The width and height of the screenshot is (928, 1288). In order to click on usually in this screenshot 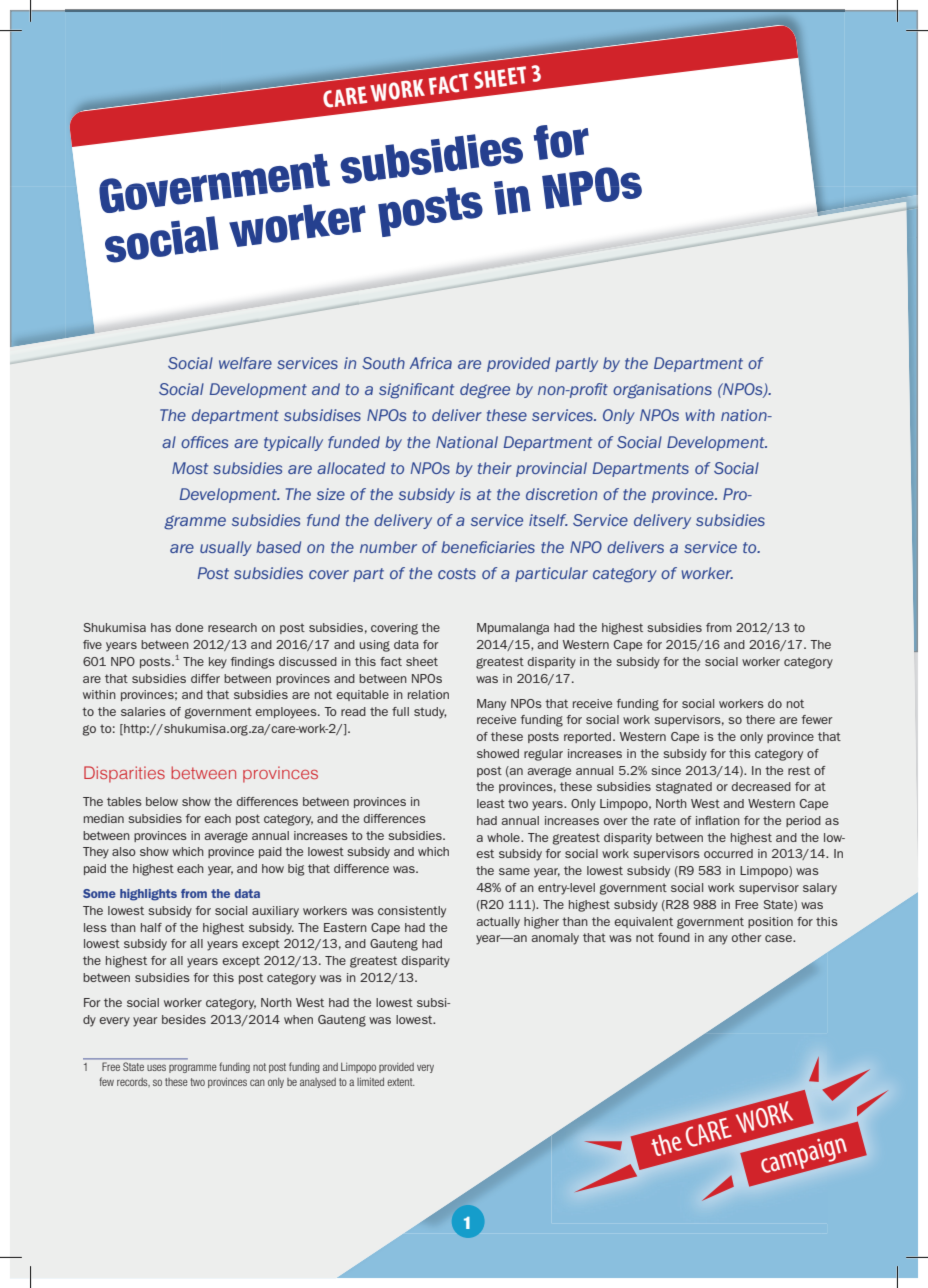, I will do `click(226, 548)`.
